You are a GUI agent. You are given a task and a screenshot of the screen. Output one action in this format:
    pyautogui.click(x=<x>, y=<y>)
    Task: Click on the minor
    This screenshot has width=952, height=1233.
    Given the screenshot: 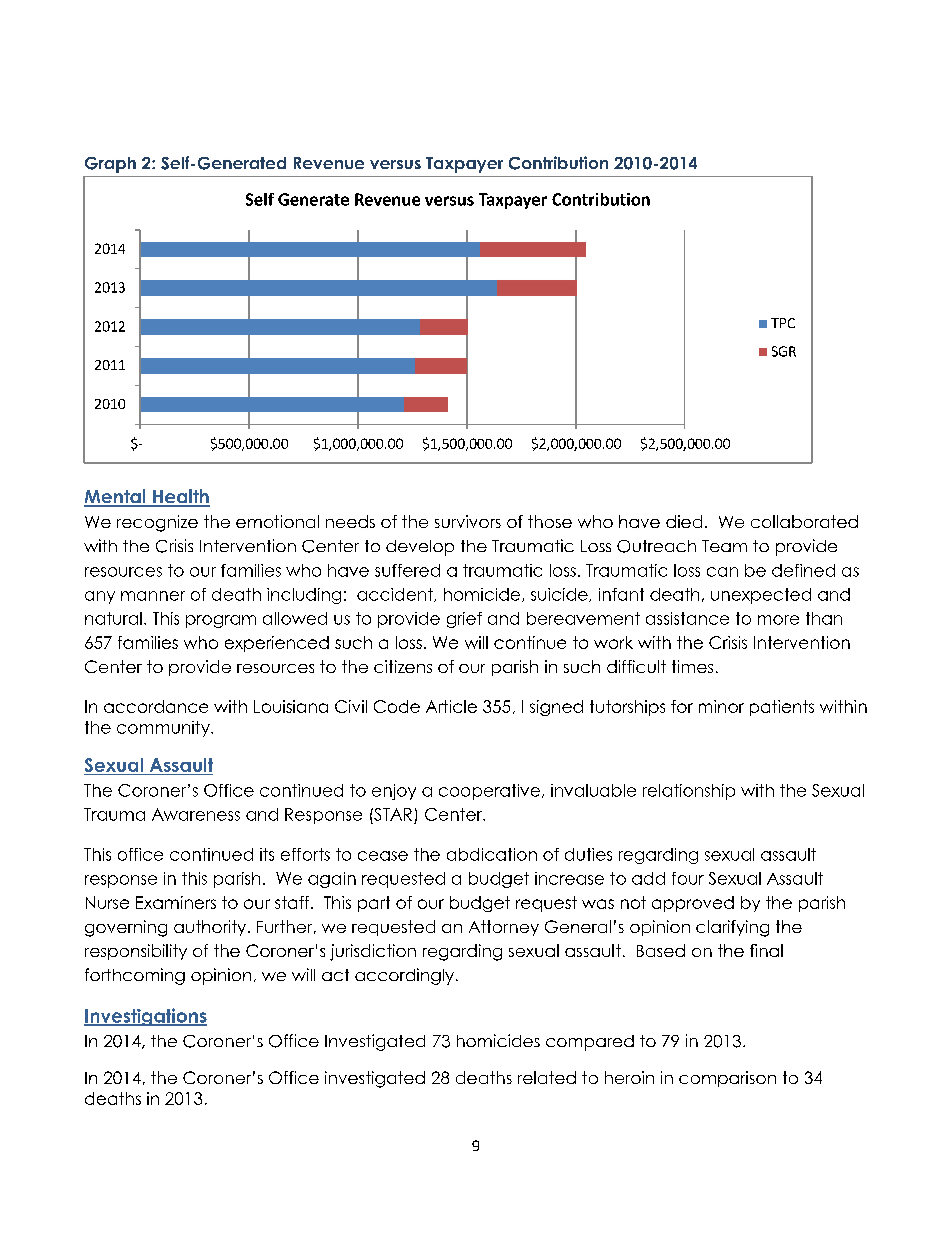 What is the action you would take?
    pyautogui.click(x=721, y=706)
